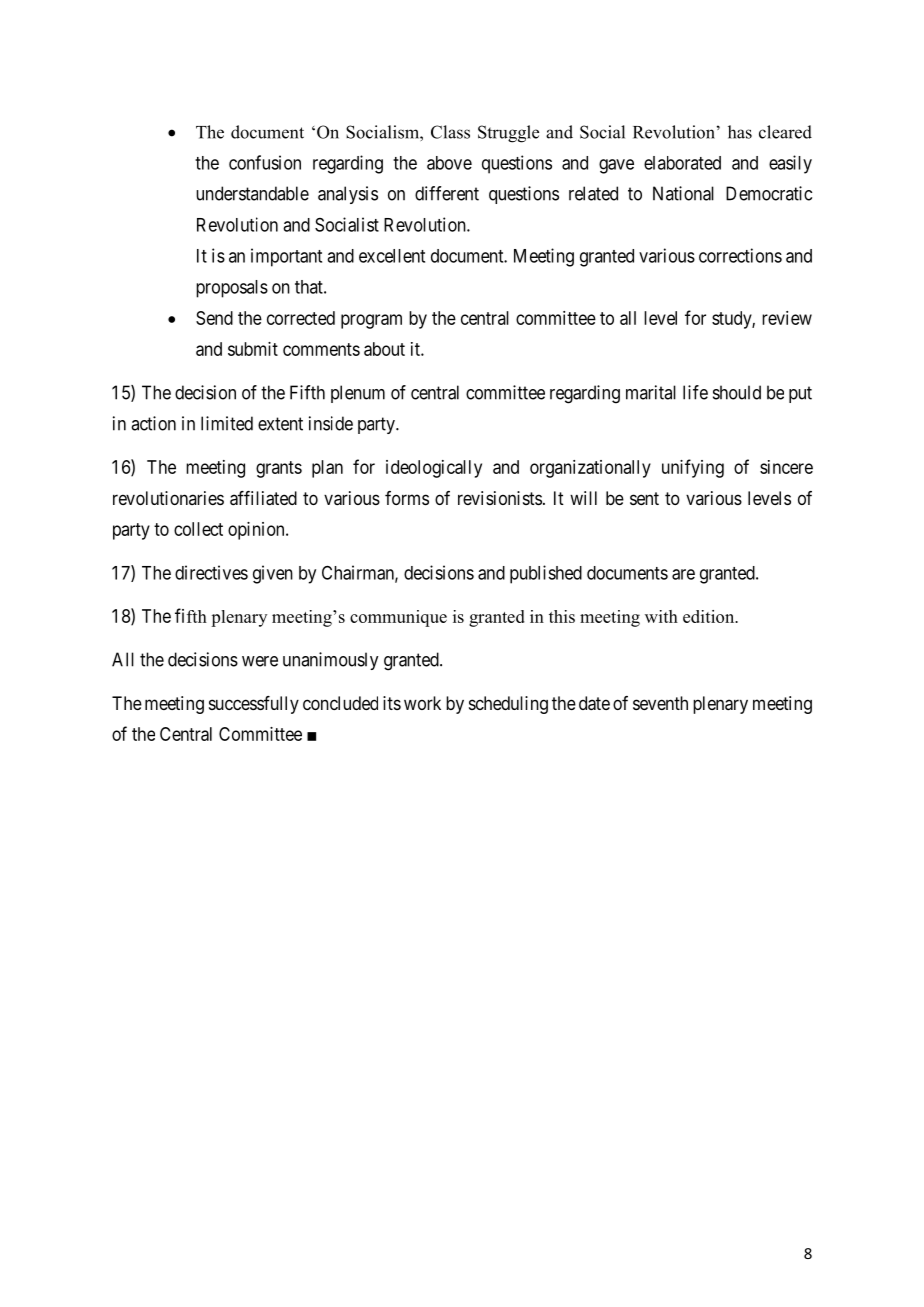 This image has height=1307, width=924. I want to click on above, so click(449, 163).
